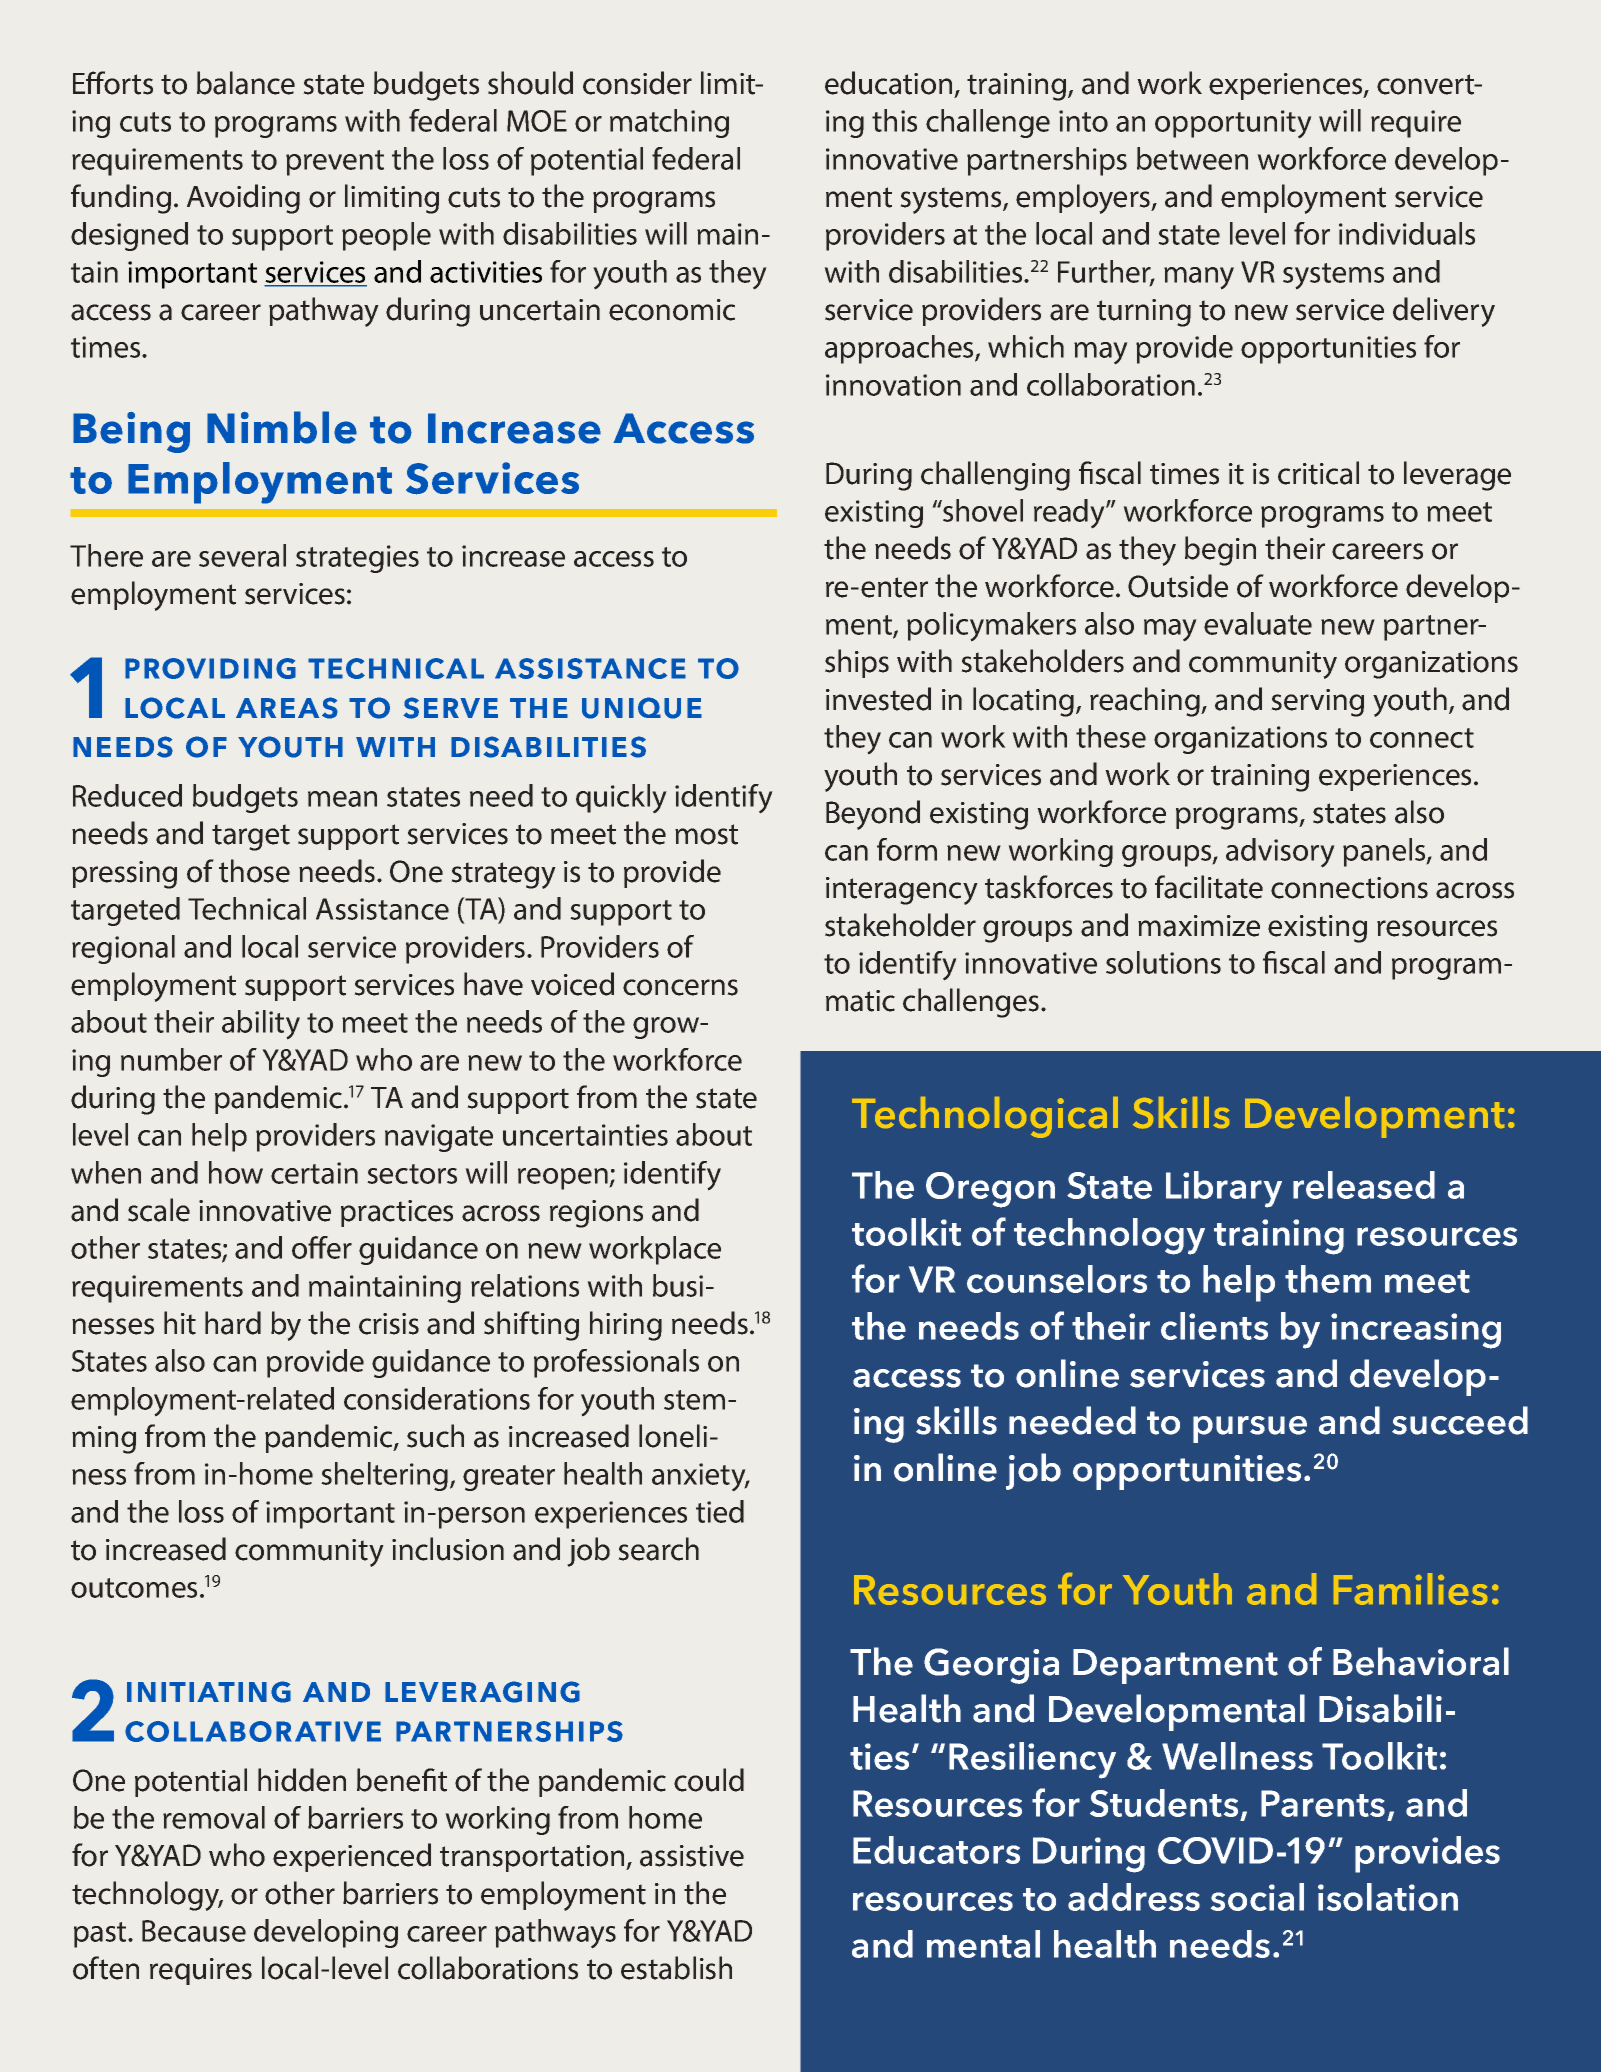 This screenshot has height=2072, width=1601. I want to click on matching, so click(669, 123).
